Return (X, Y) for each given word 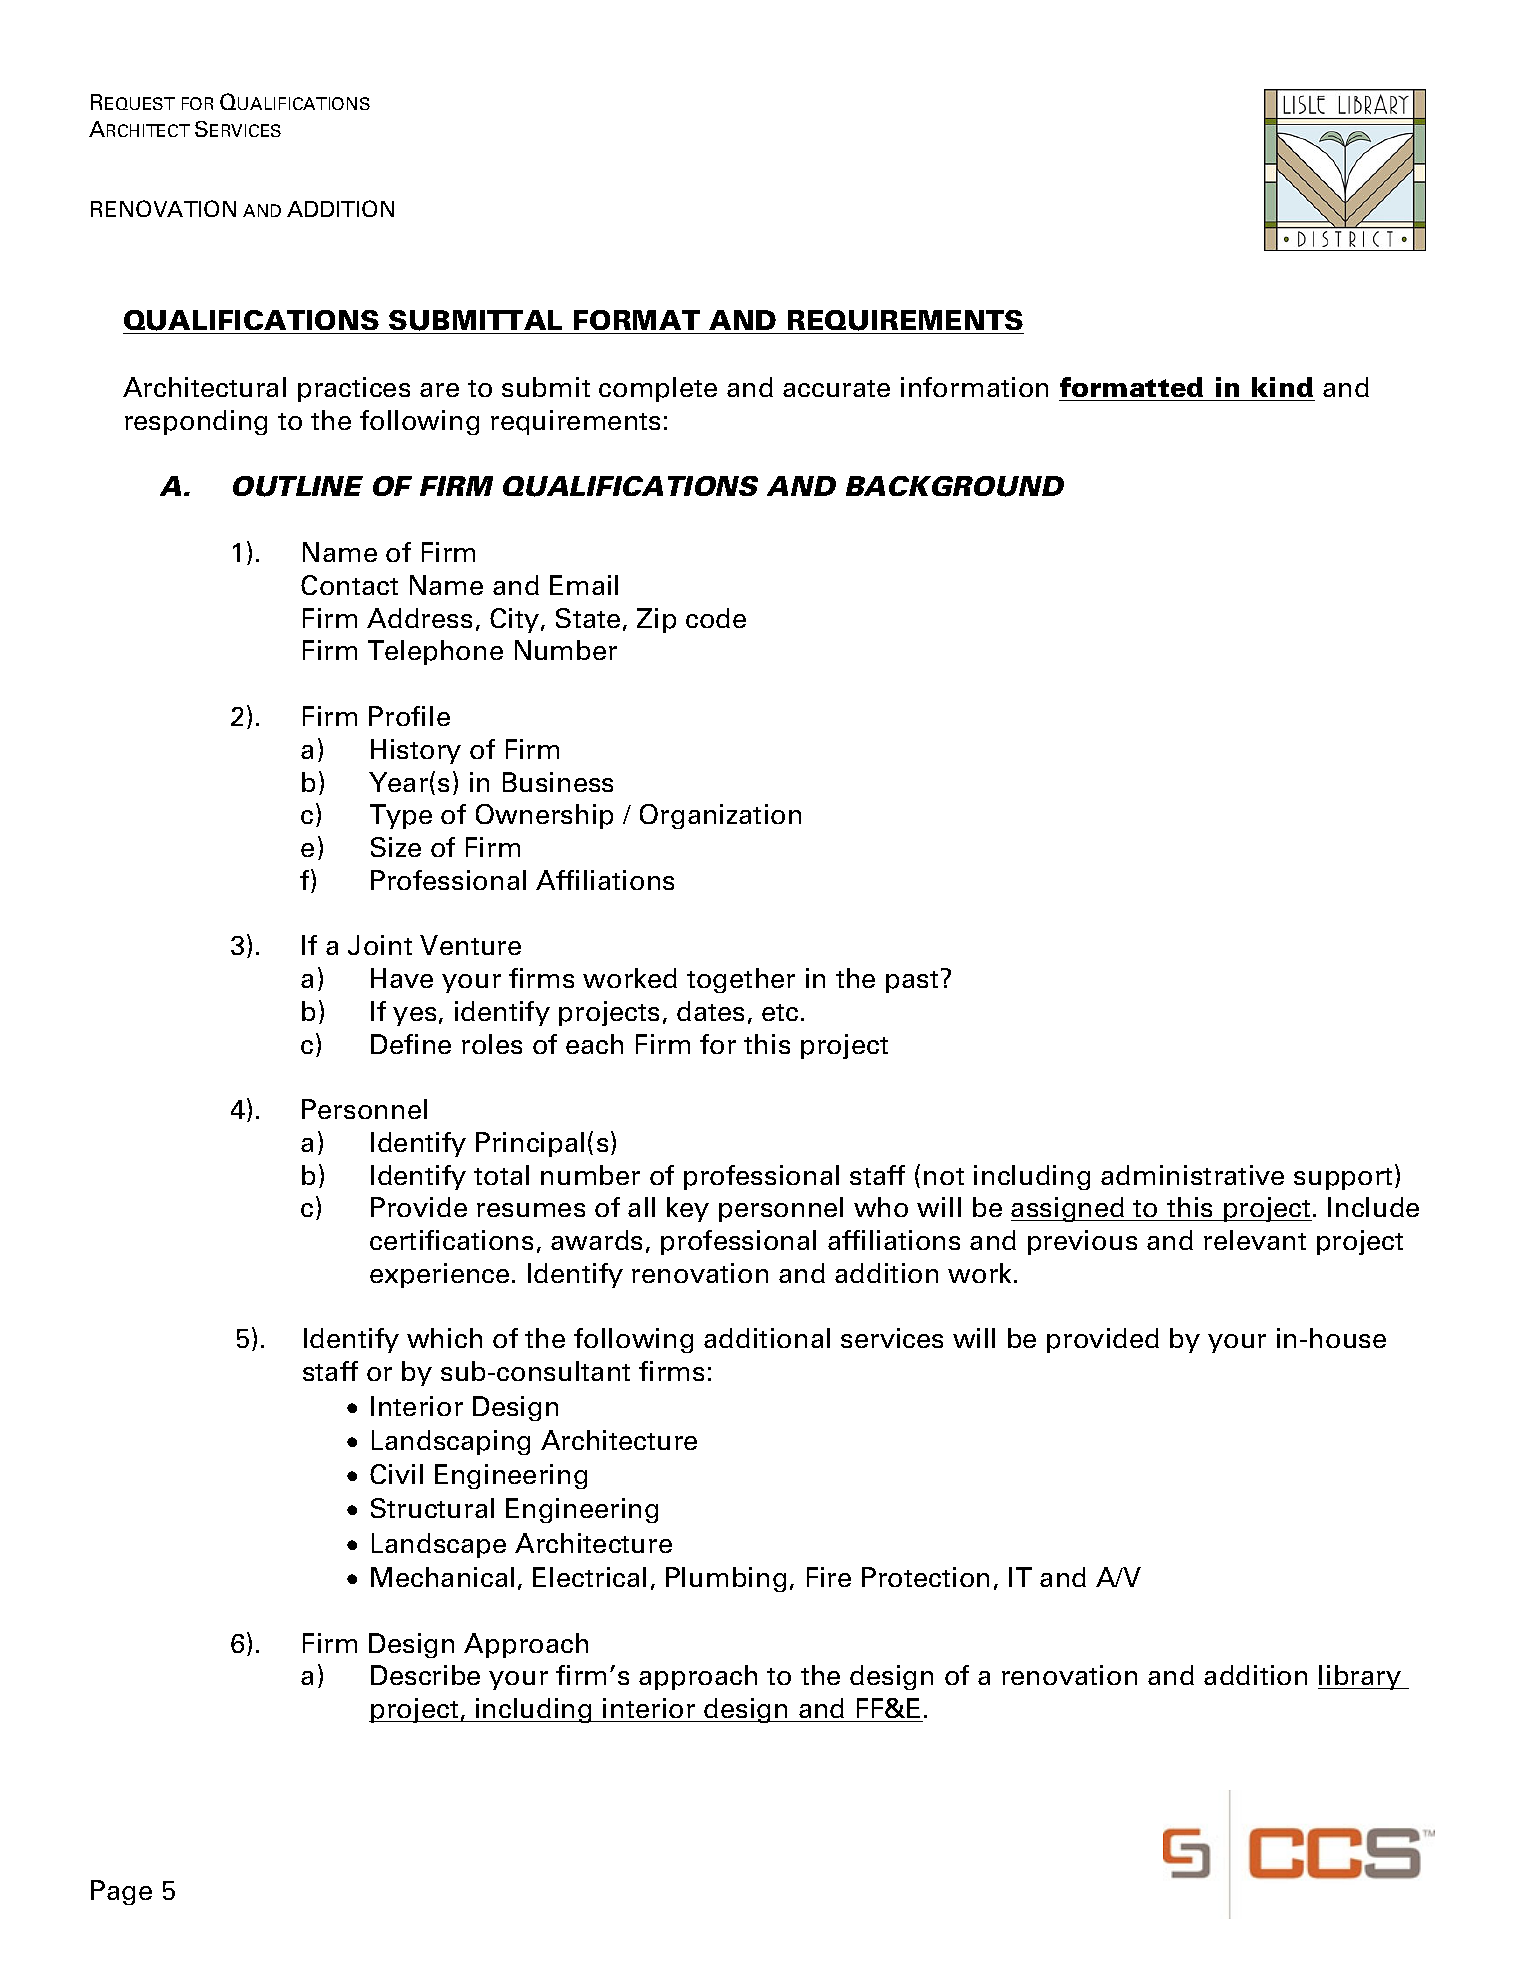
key (688, 1209)
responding (196, 422)
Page (121, 1892)
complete (658, 389)
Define (411, 1044)
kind (1282, 387)
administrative (1192, 1175)
